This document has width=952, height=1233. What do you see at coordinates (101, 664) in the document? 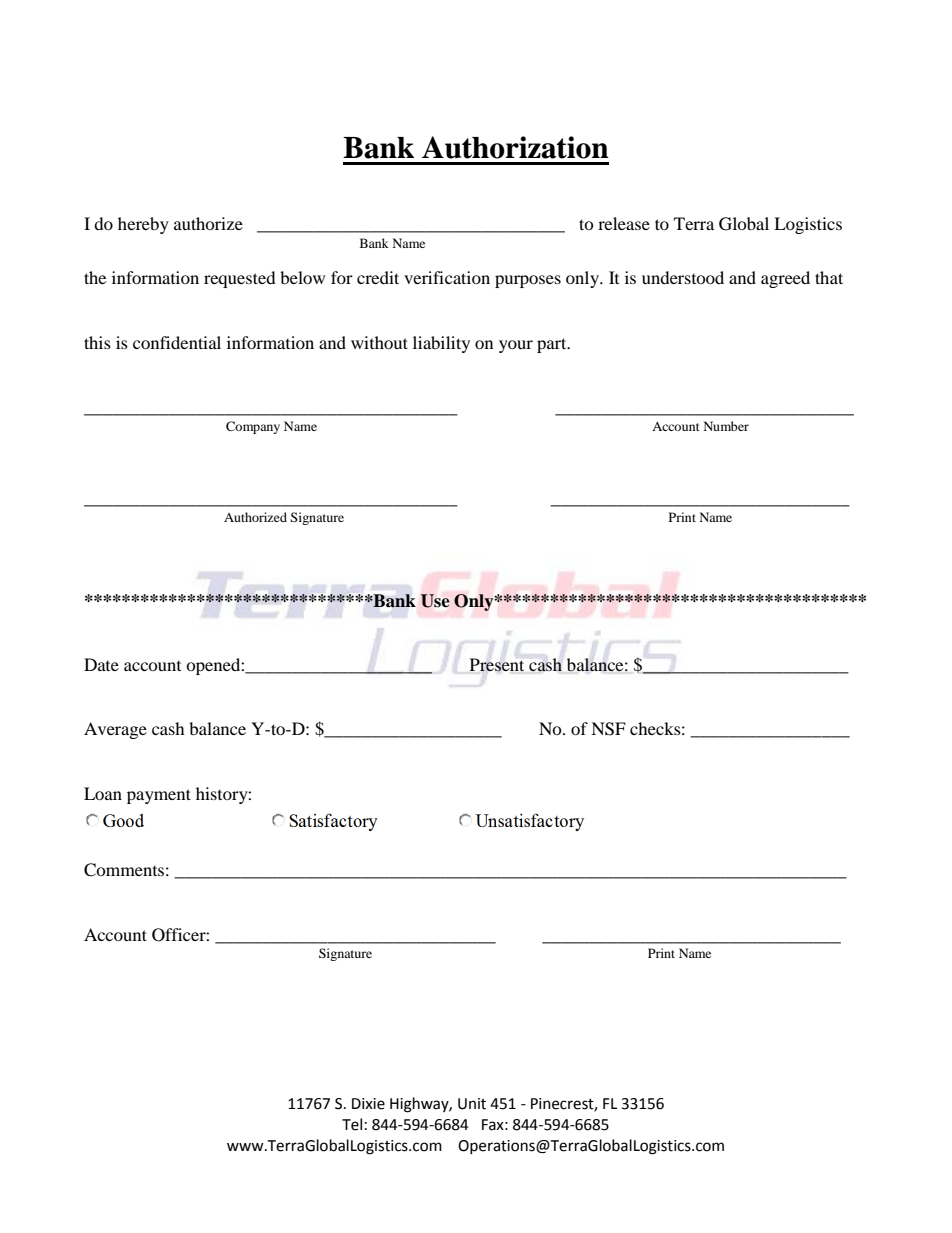
I see `Date` at bounding box center [101, 664].
